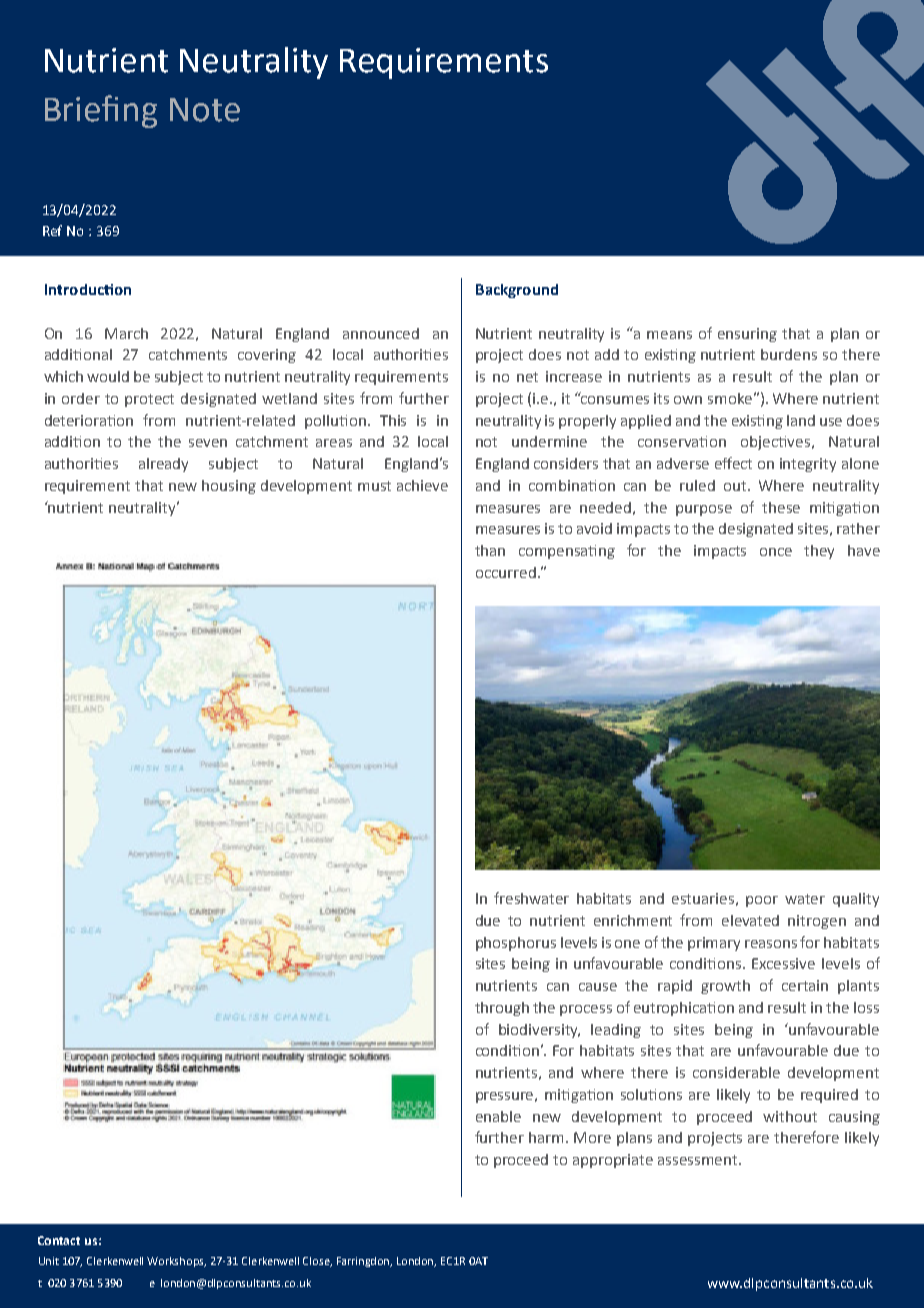 The width and height of the screenshot is (924, 1308). Describe the element at coordinates (317, 1262) in the screenshot. I see `Close` at that location.
